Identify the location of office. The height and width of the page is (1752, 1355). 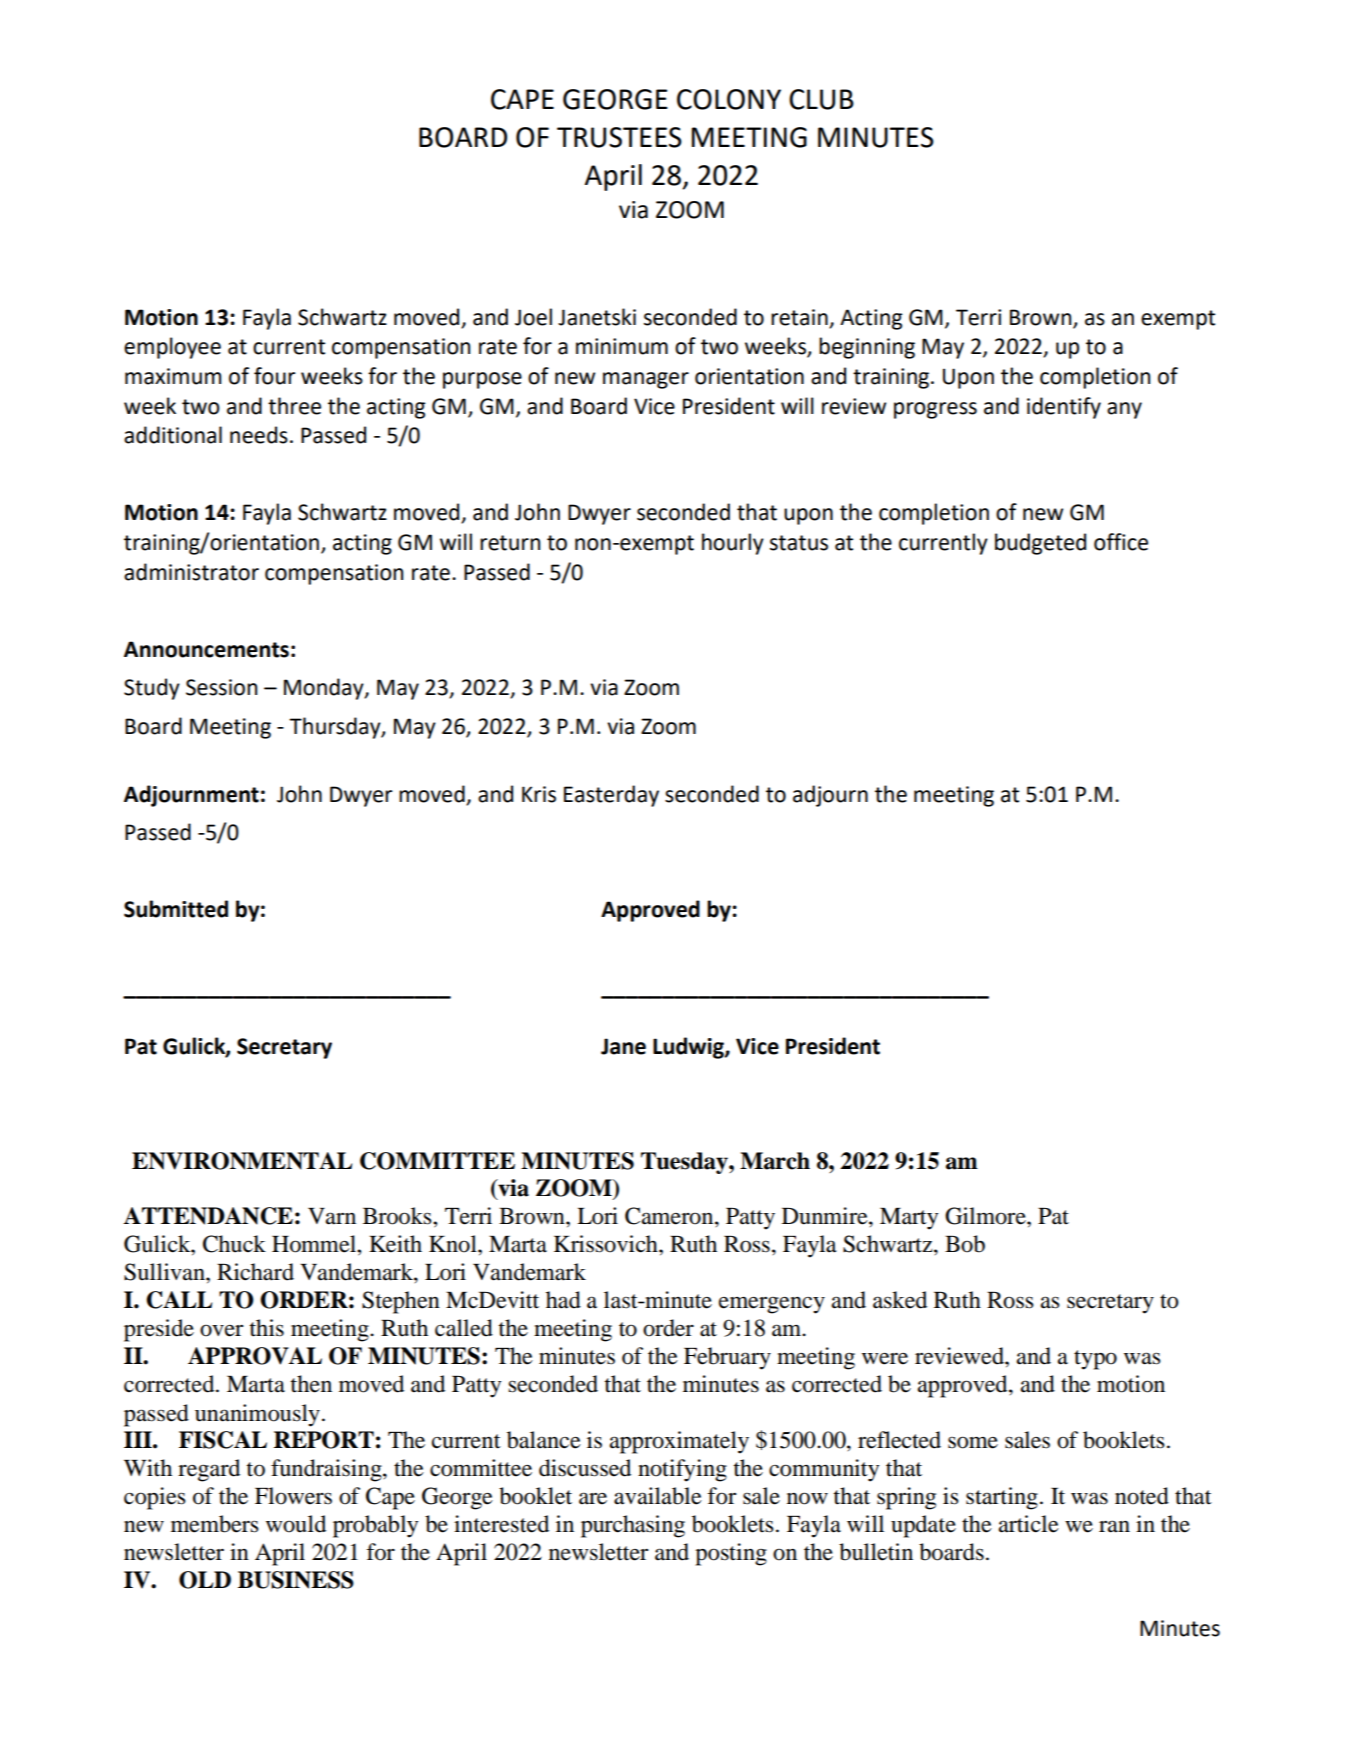
(1121, 542).
